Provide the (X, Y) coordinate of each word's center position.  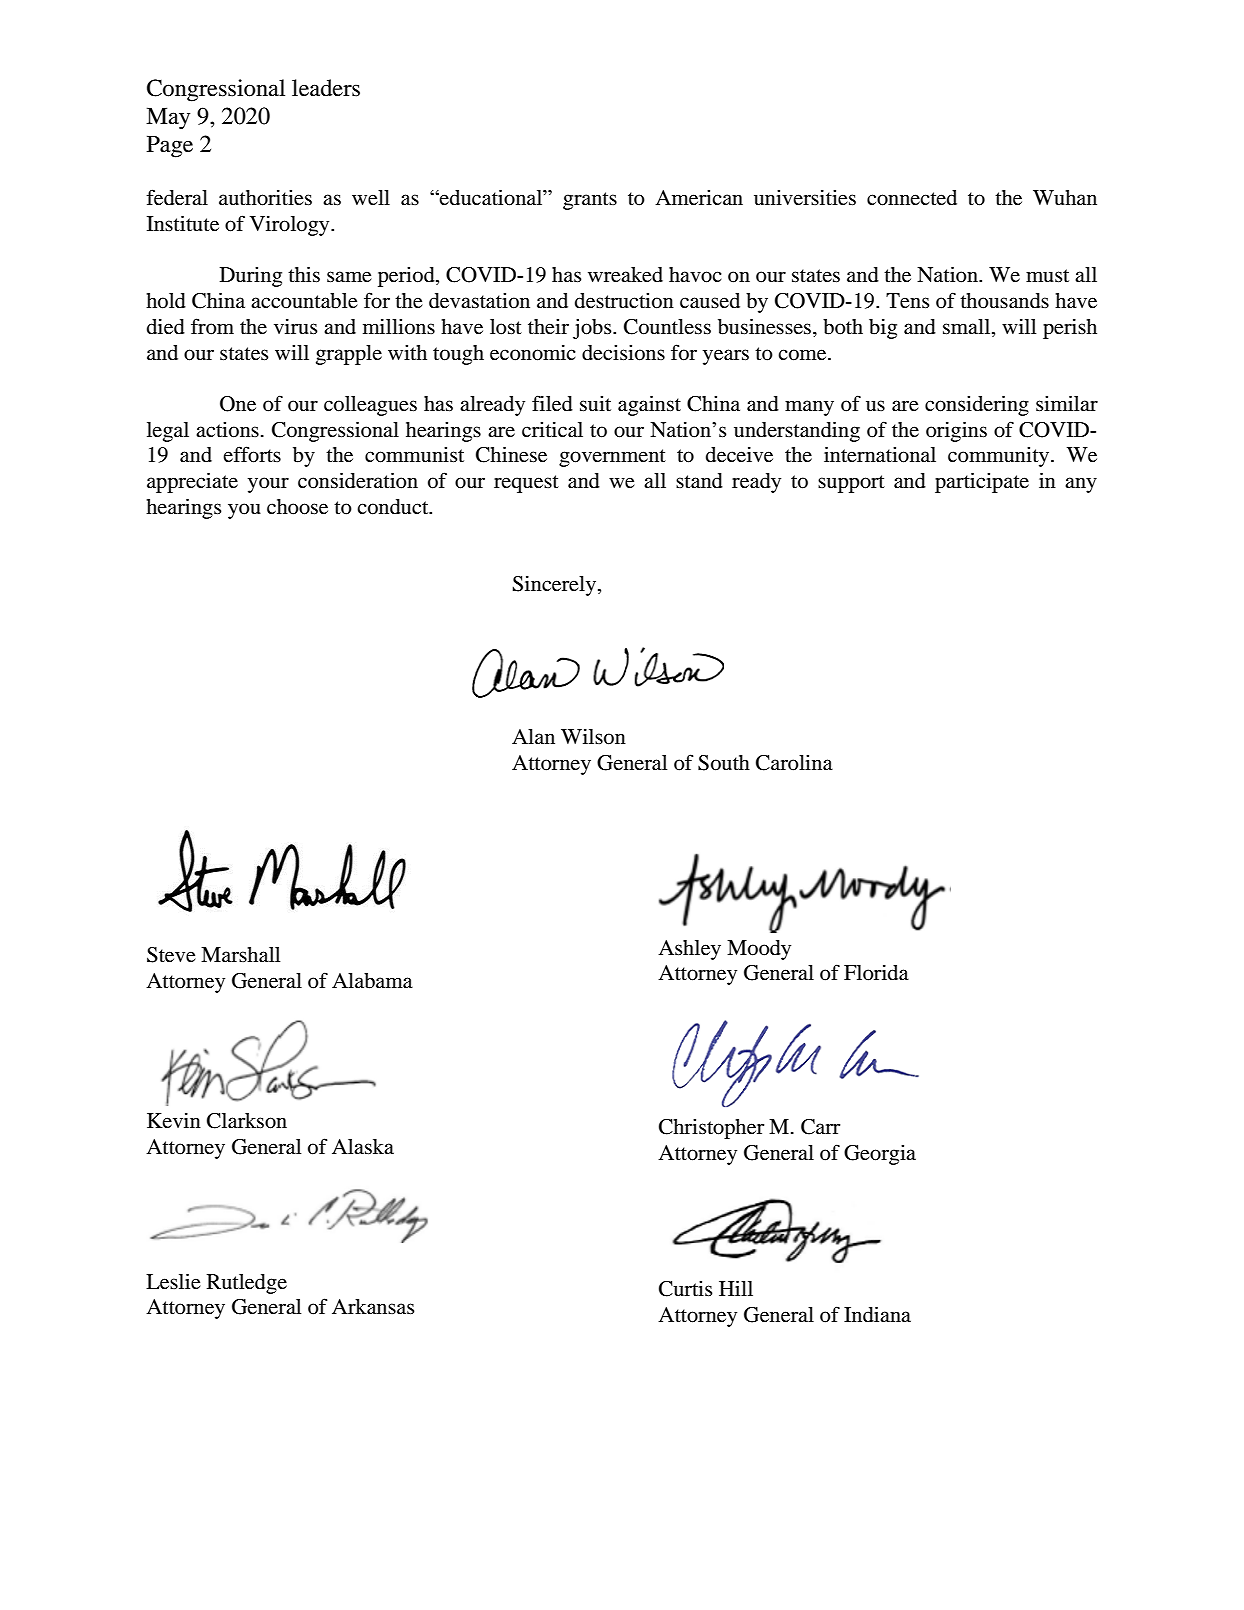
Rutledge (247, 1284)
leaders (326, 88)
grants (590, 201)
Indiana (877, 1315)
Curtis (685, 1289)
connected (912, 198)
